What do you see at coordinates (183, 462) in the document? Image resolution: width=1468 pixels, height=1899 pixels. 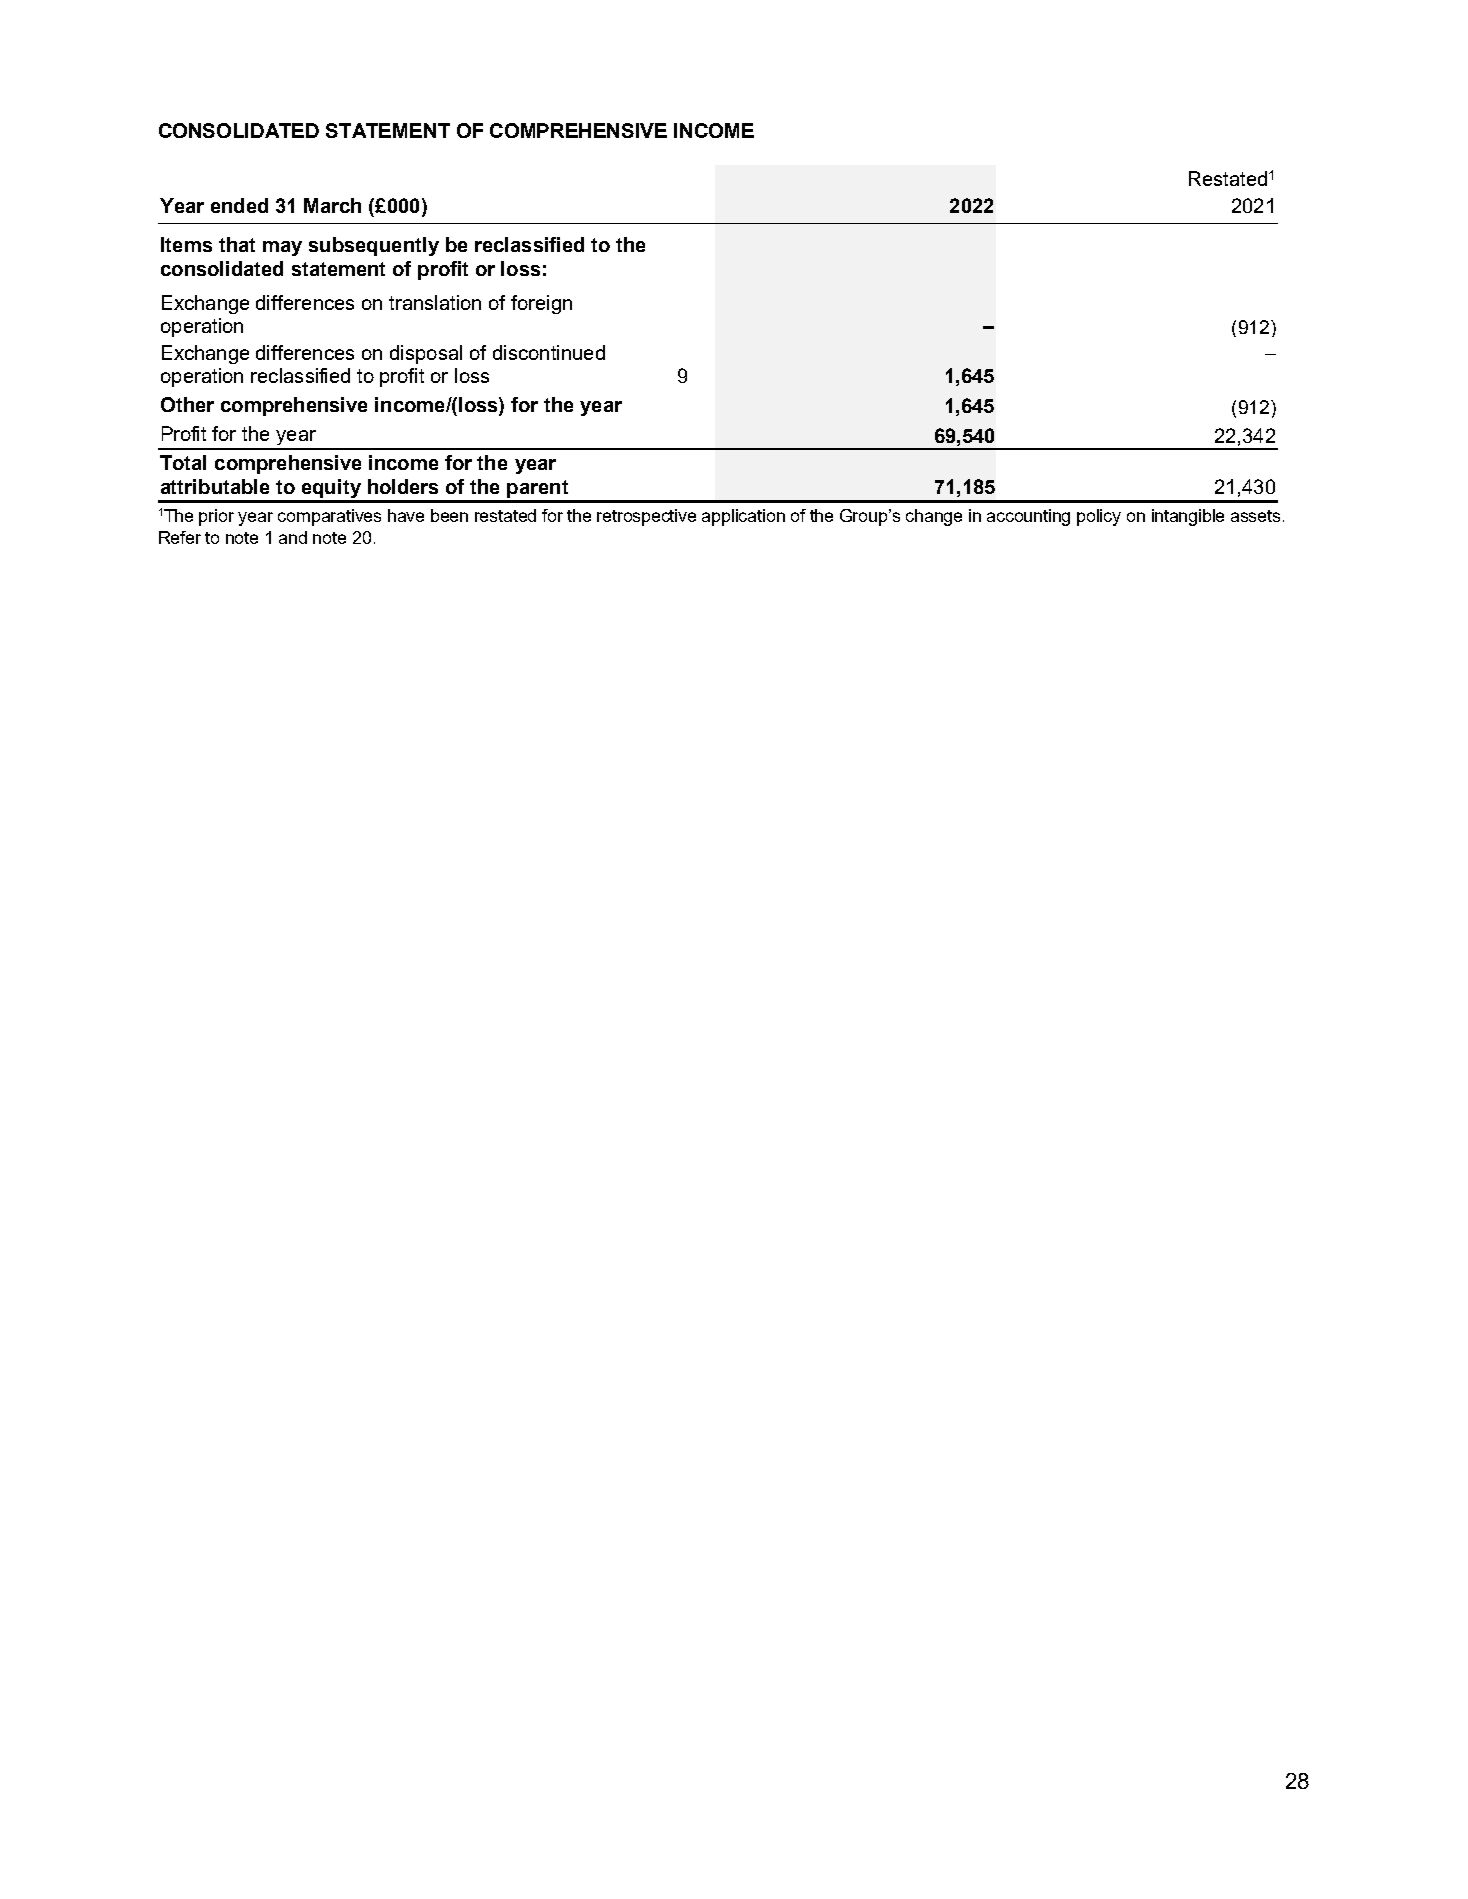 I see `Total` at bounding box center [183, 462].
